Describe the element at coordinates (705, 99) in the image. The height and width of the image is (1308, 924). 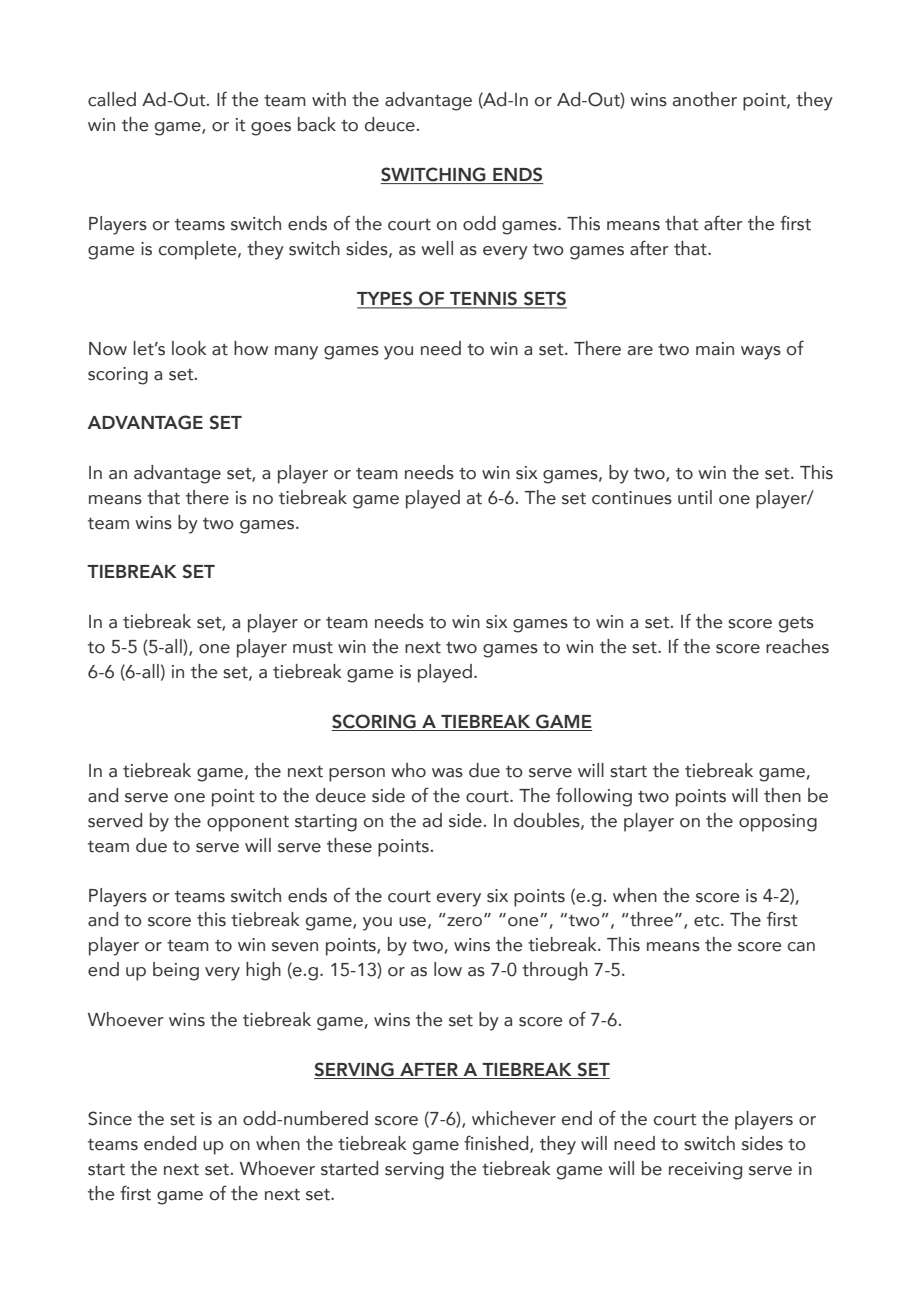
I see `another` at that location.
